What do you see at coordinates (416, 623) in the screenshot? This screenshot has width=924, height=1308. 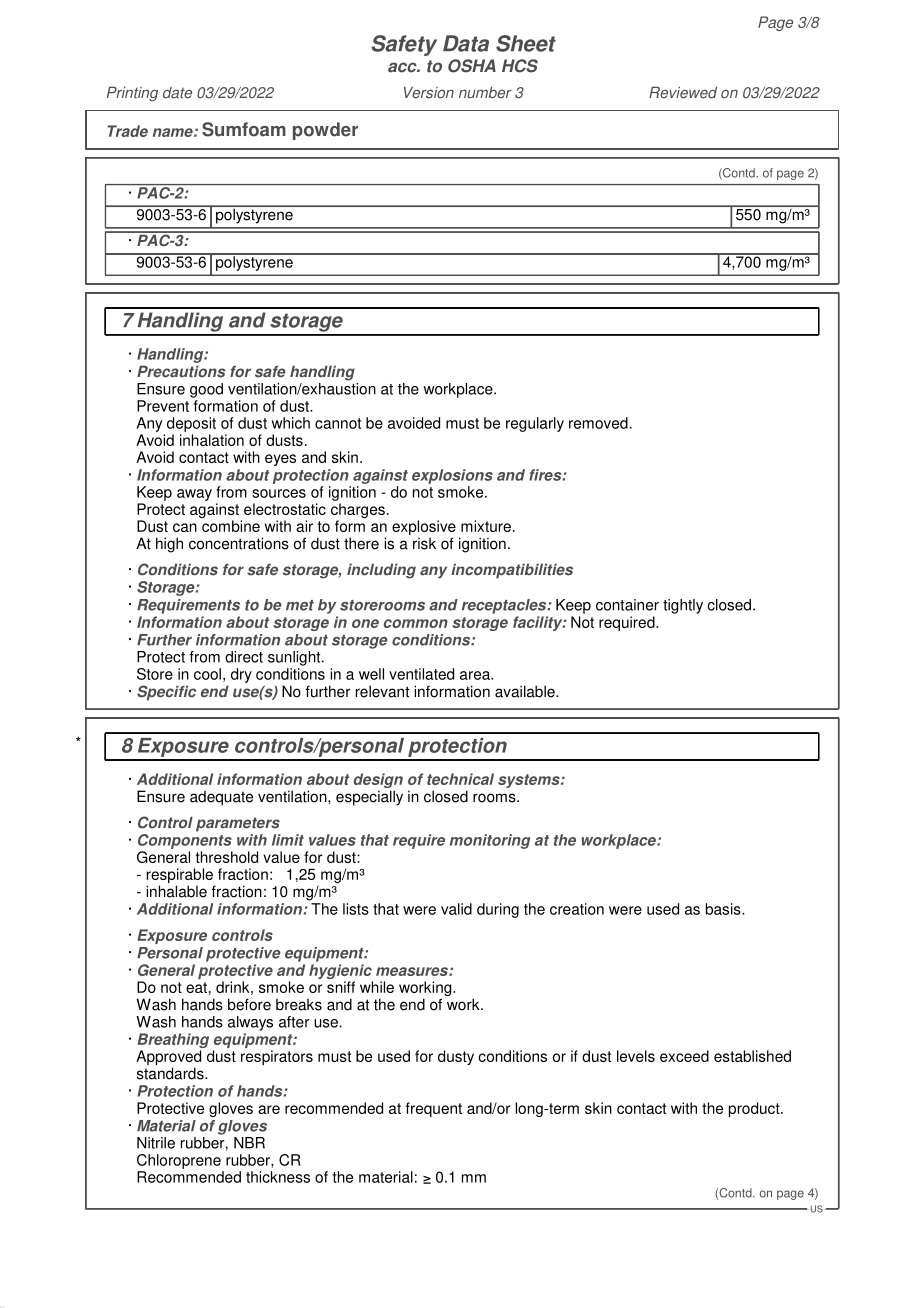 I see `common` at bounding box center [416, 623].
